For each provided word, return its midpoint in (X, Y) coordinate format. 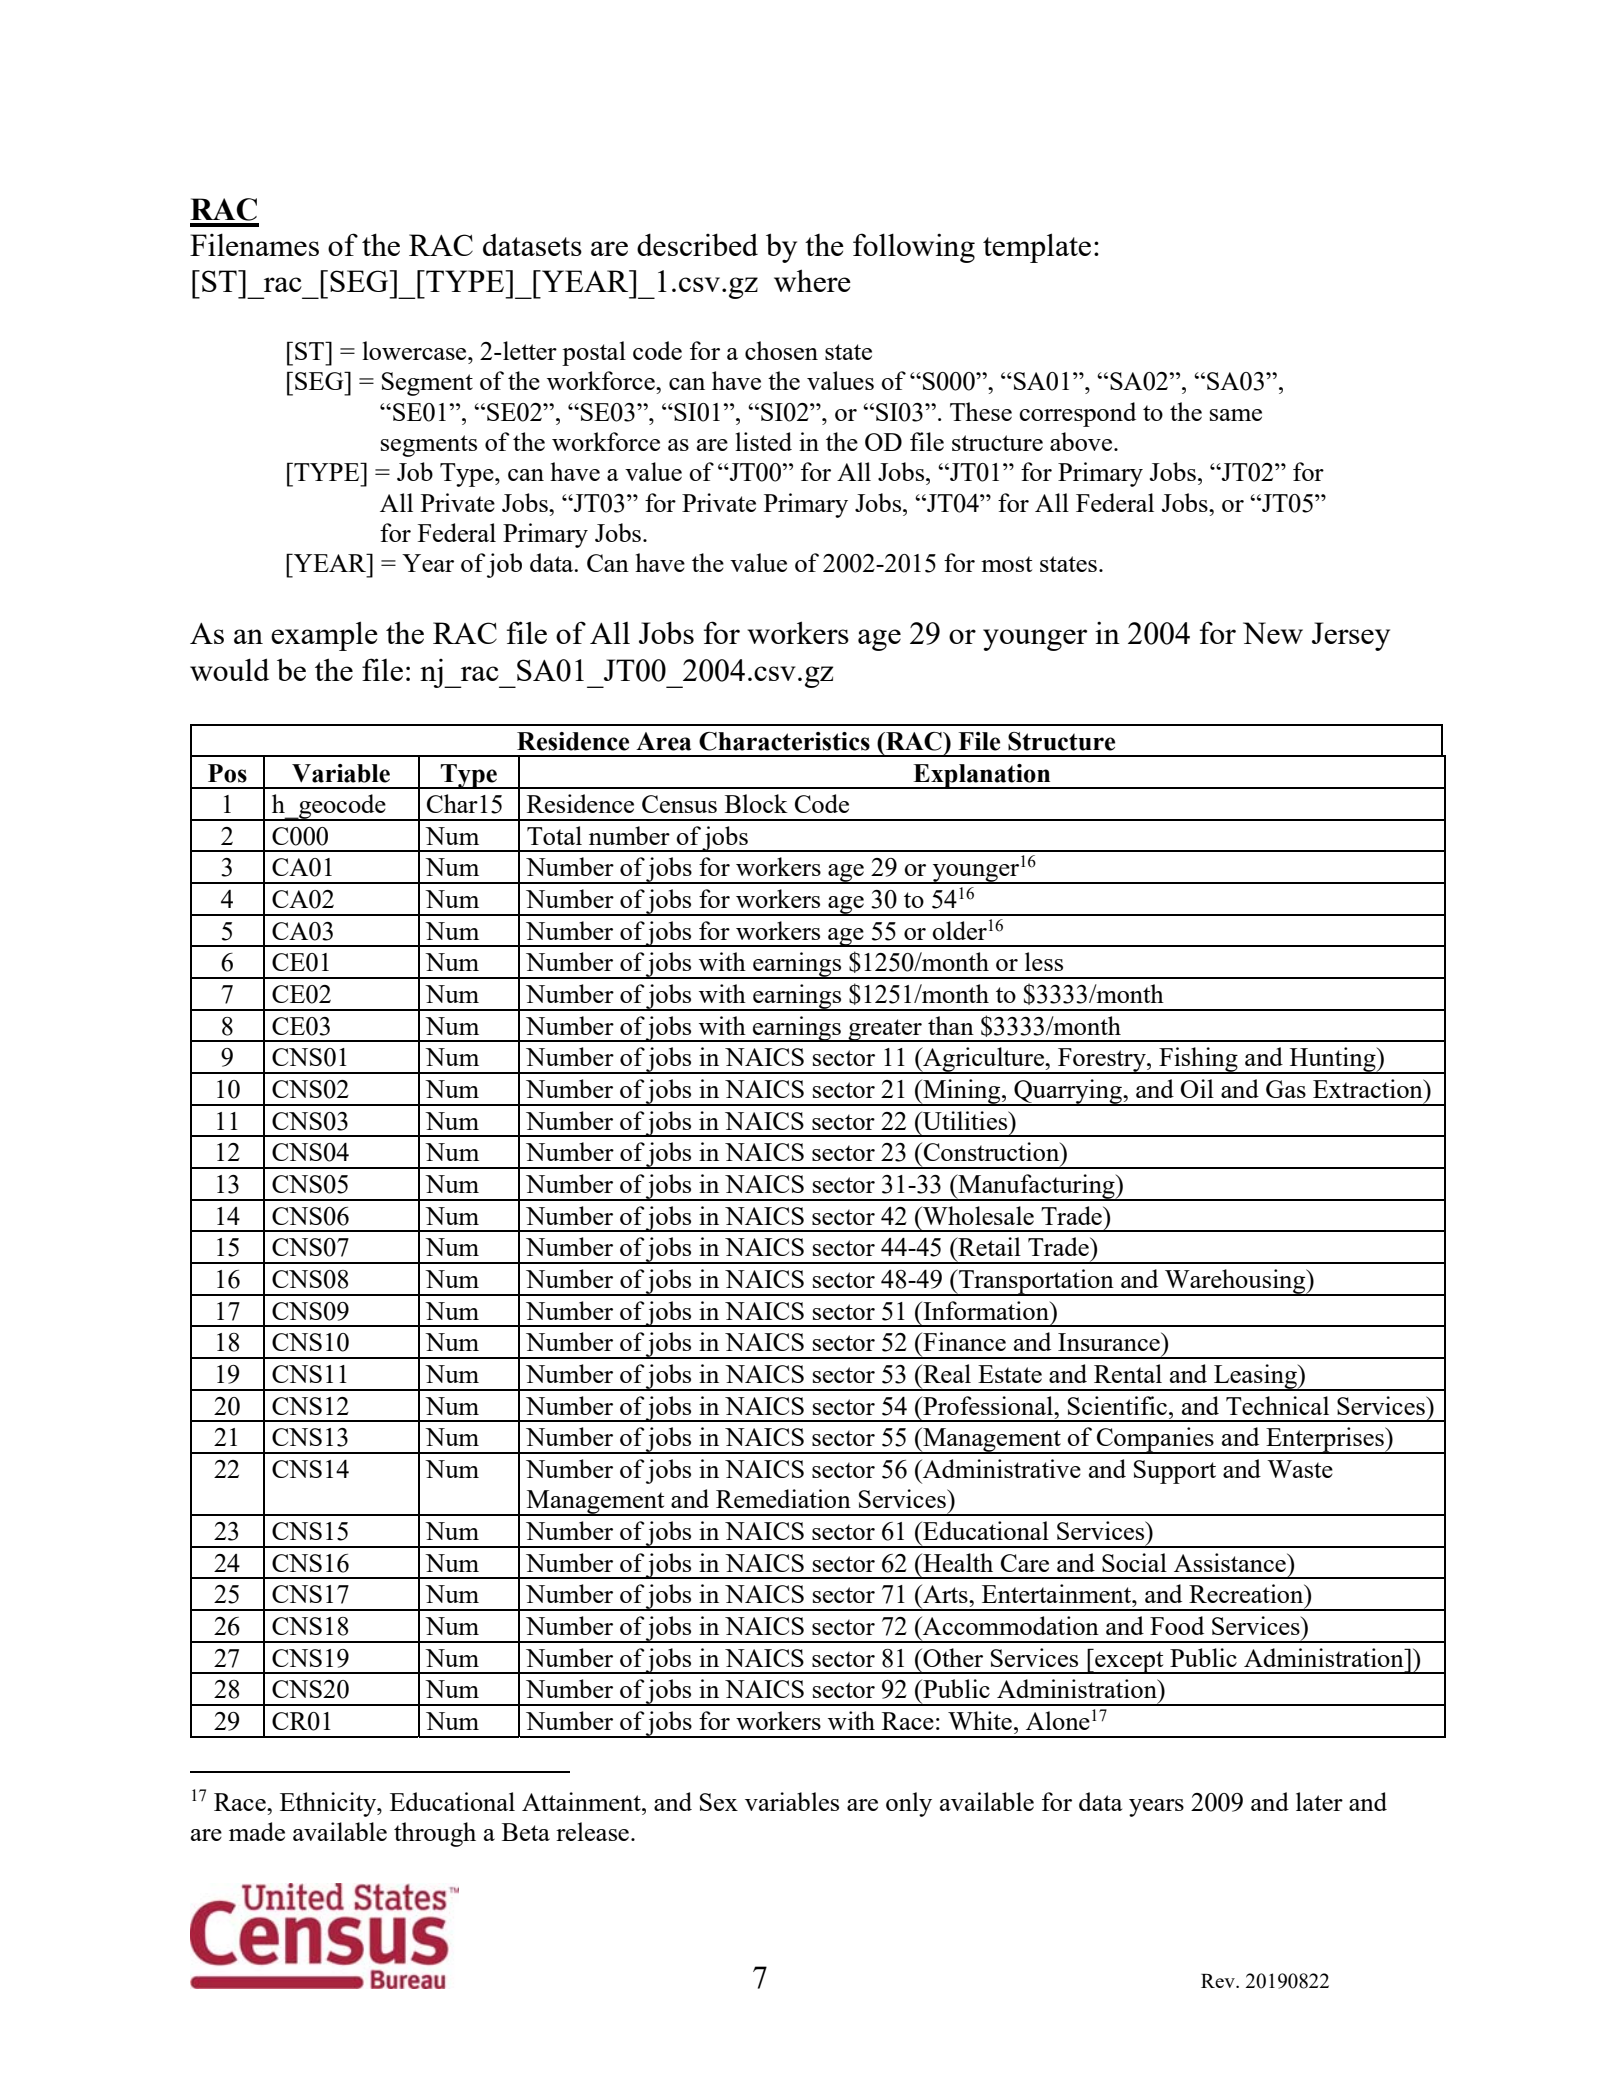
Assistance (1231, 1562)
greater (885, 1030)
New (1273, 633)
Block (756, 803)
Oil (1197, 1088)
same (1236, 415)
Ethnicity (329, 1804)
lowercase (415, 350)
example (324, 636)
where (812, 280)
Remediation (783, 1498)
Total (554, 835)
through (435, 1834)
